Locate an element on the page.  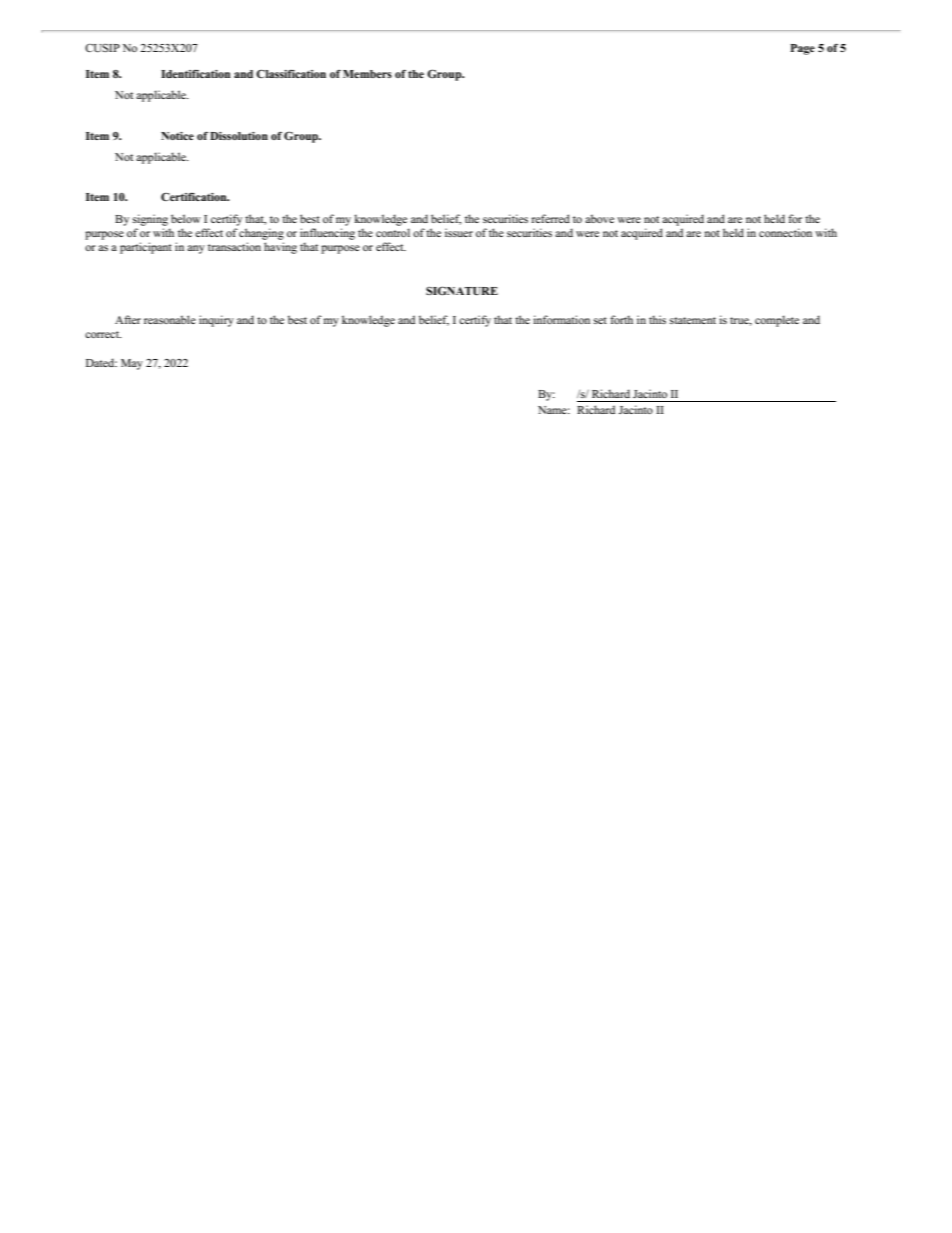
Identification is located at coordinates (195, 74).
